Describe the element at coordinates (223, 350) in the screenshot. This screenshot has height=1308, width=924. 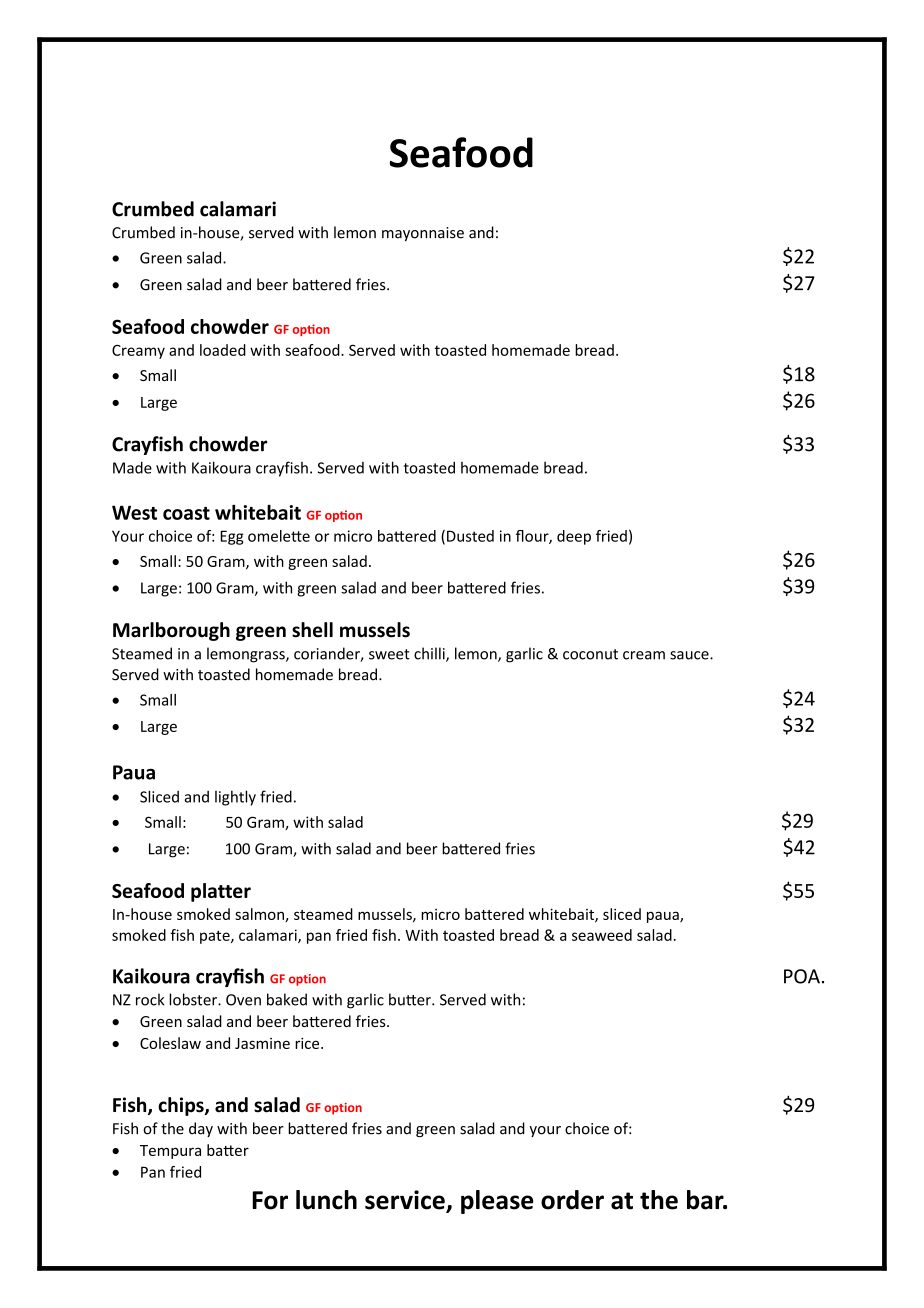
I see `loaded` at that location.
